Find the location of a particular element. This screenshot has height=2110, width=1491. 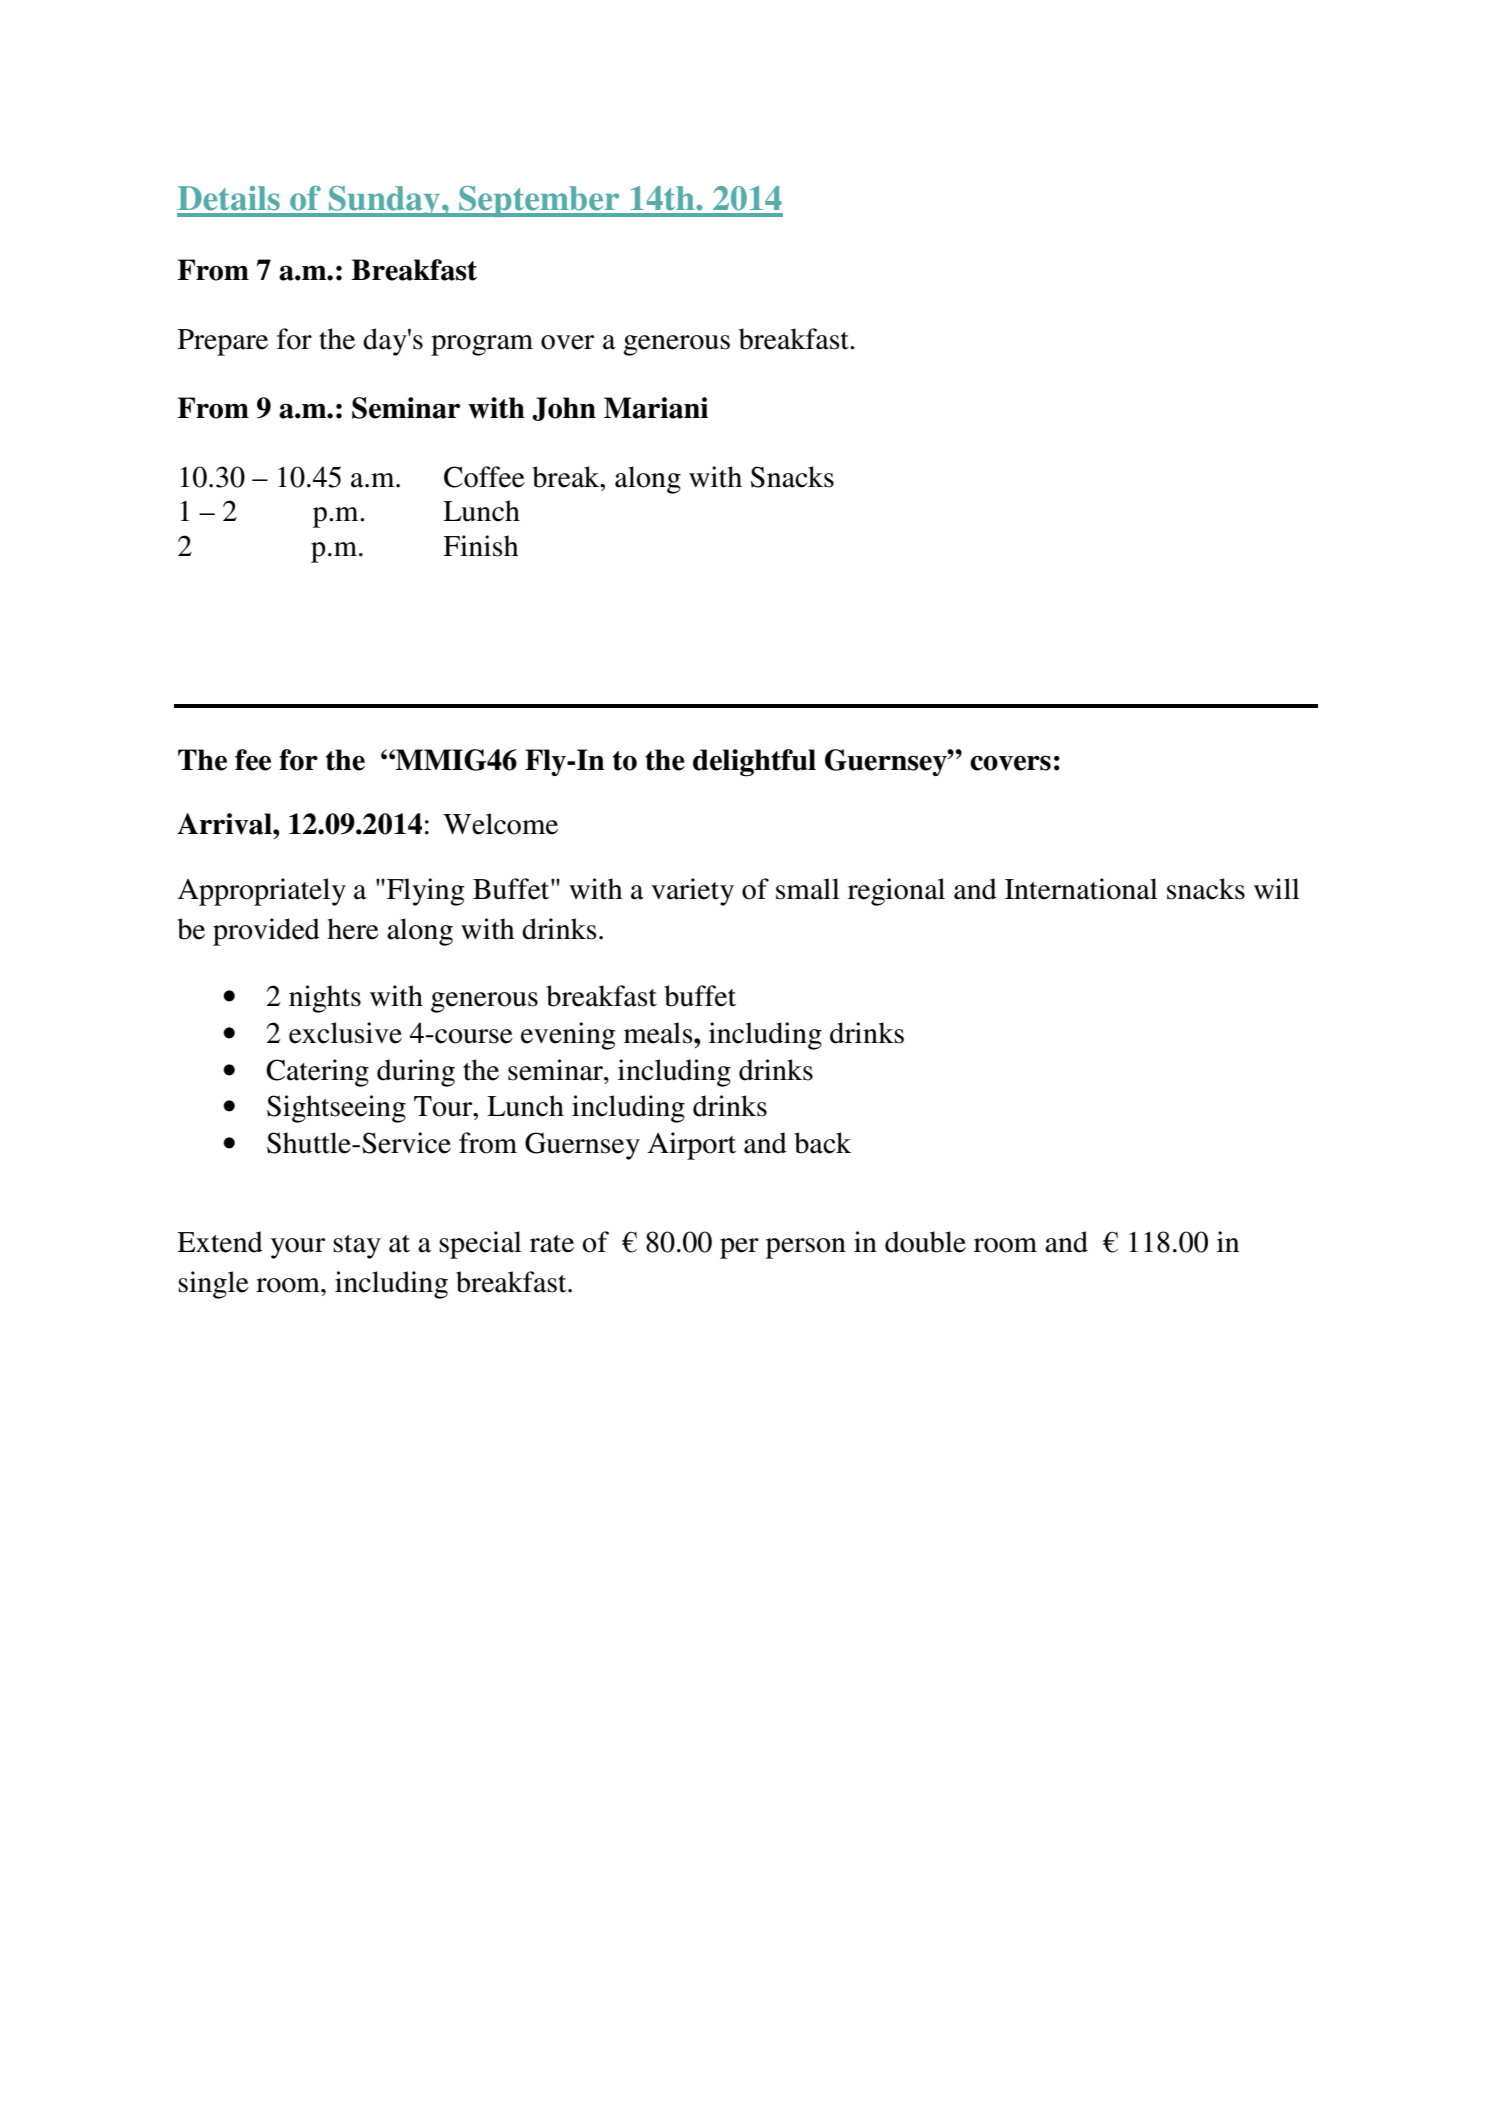

September is located at coordinates (539, 201).
